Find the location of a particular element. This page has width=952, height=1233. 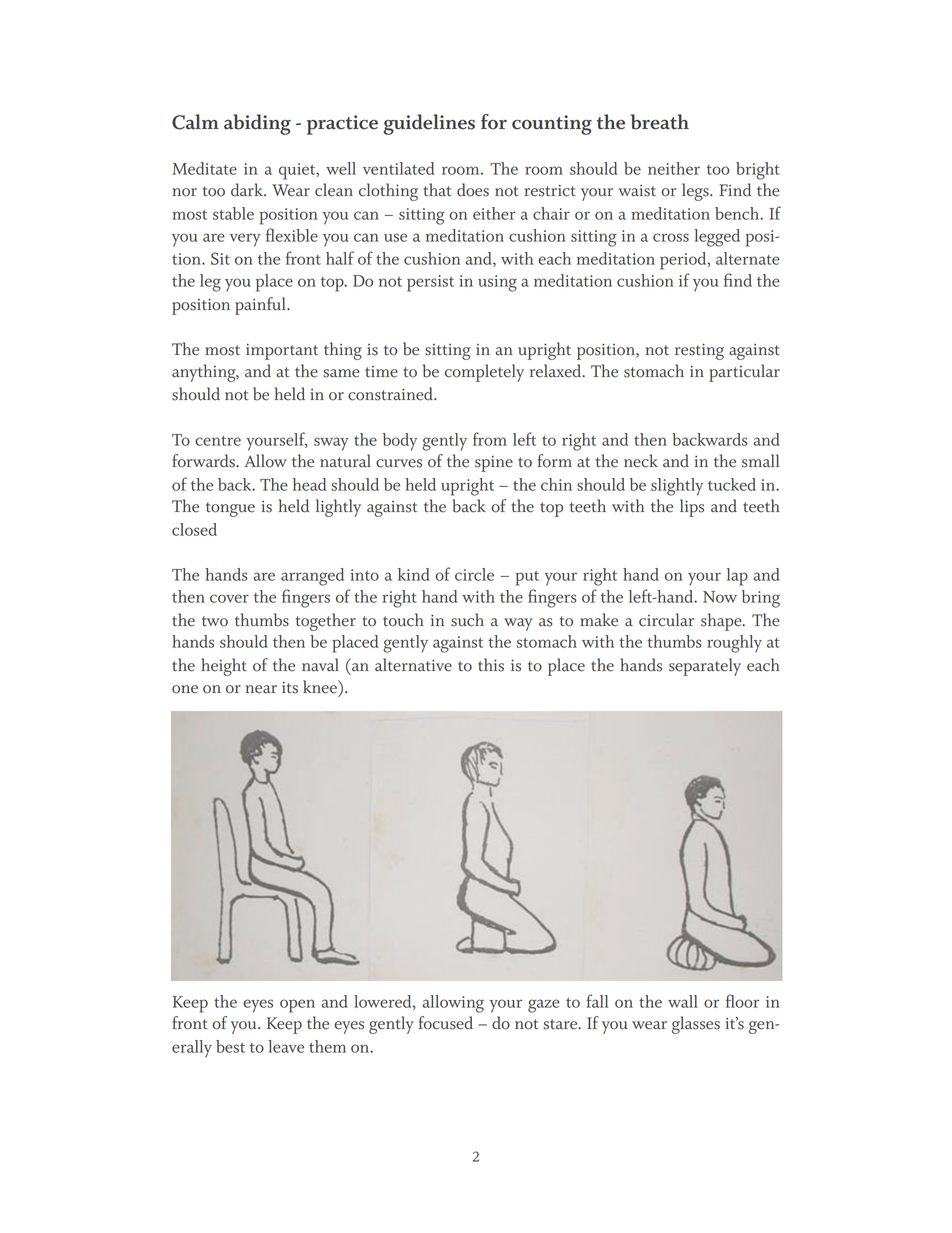

circle is located at coordinates (474, 574).
